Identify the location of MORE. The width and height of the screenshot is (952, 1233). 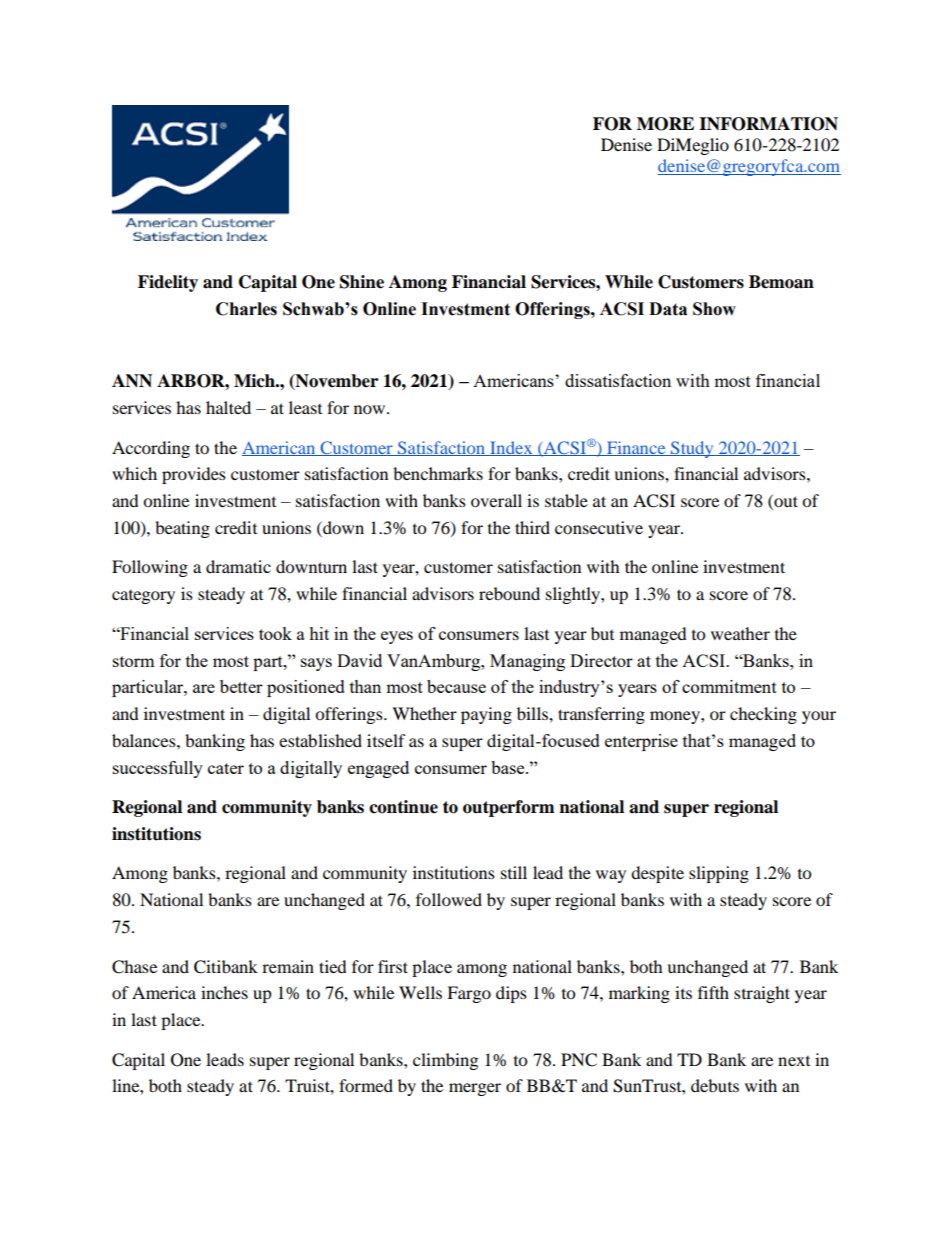
(665, 124).
